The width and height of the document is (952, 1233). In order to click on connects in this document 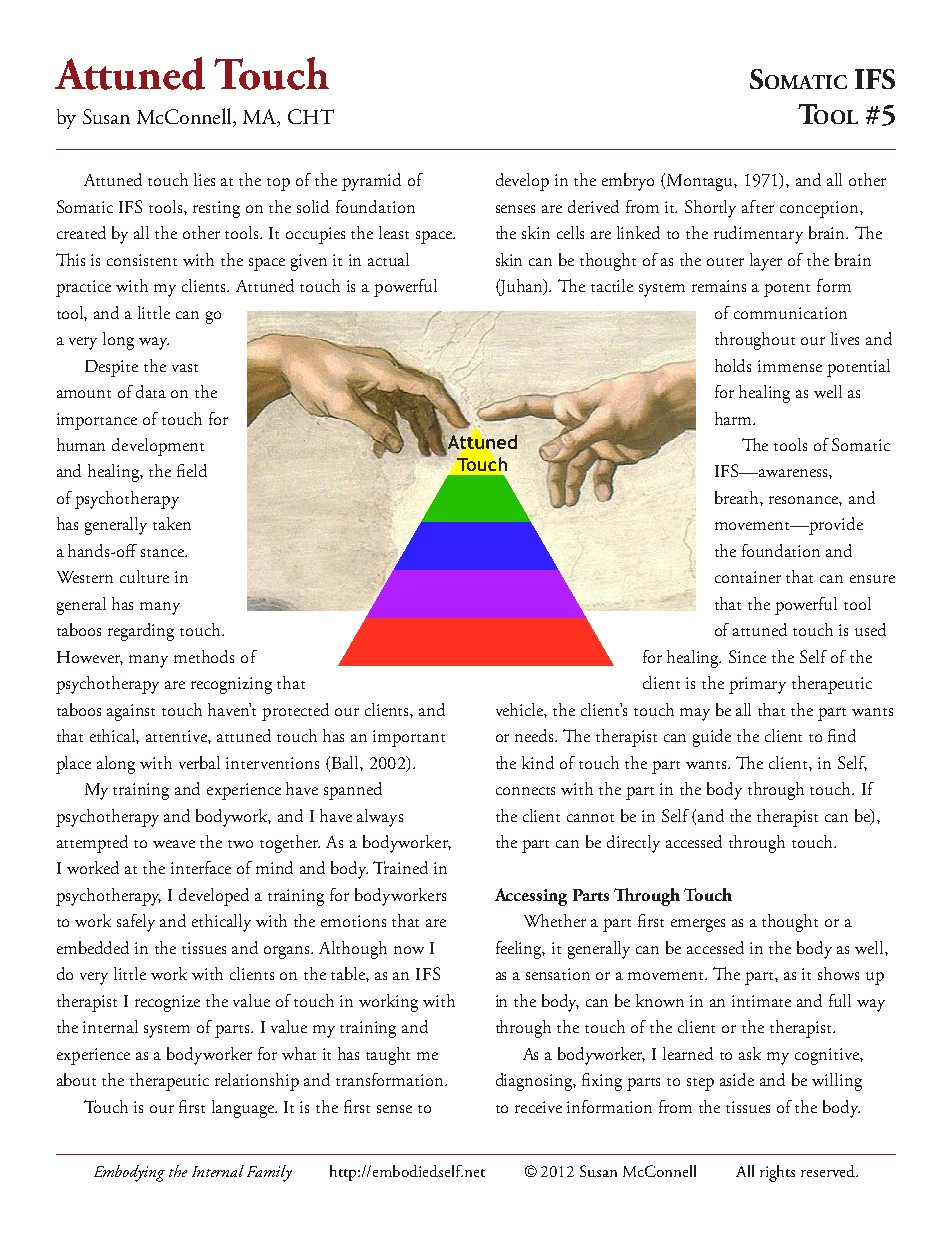, I will do `click(525, 791)`.
